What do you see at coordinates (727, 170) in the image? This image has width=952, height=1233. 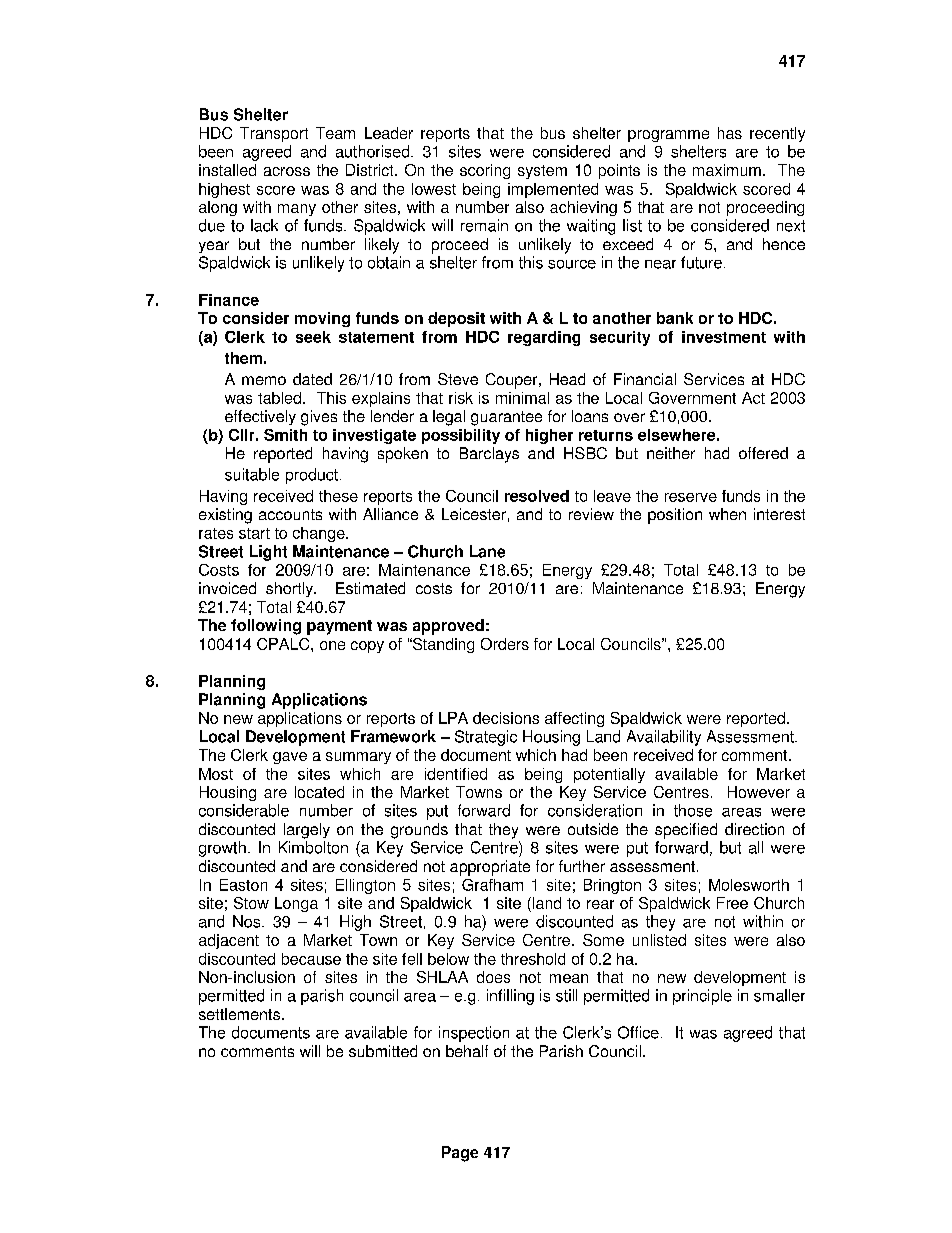 I see `maximum` at bounding box center [727, 170].
